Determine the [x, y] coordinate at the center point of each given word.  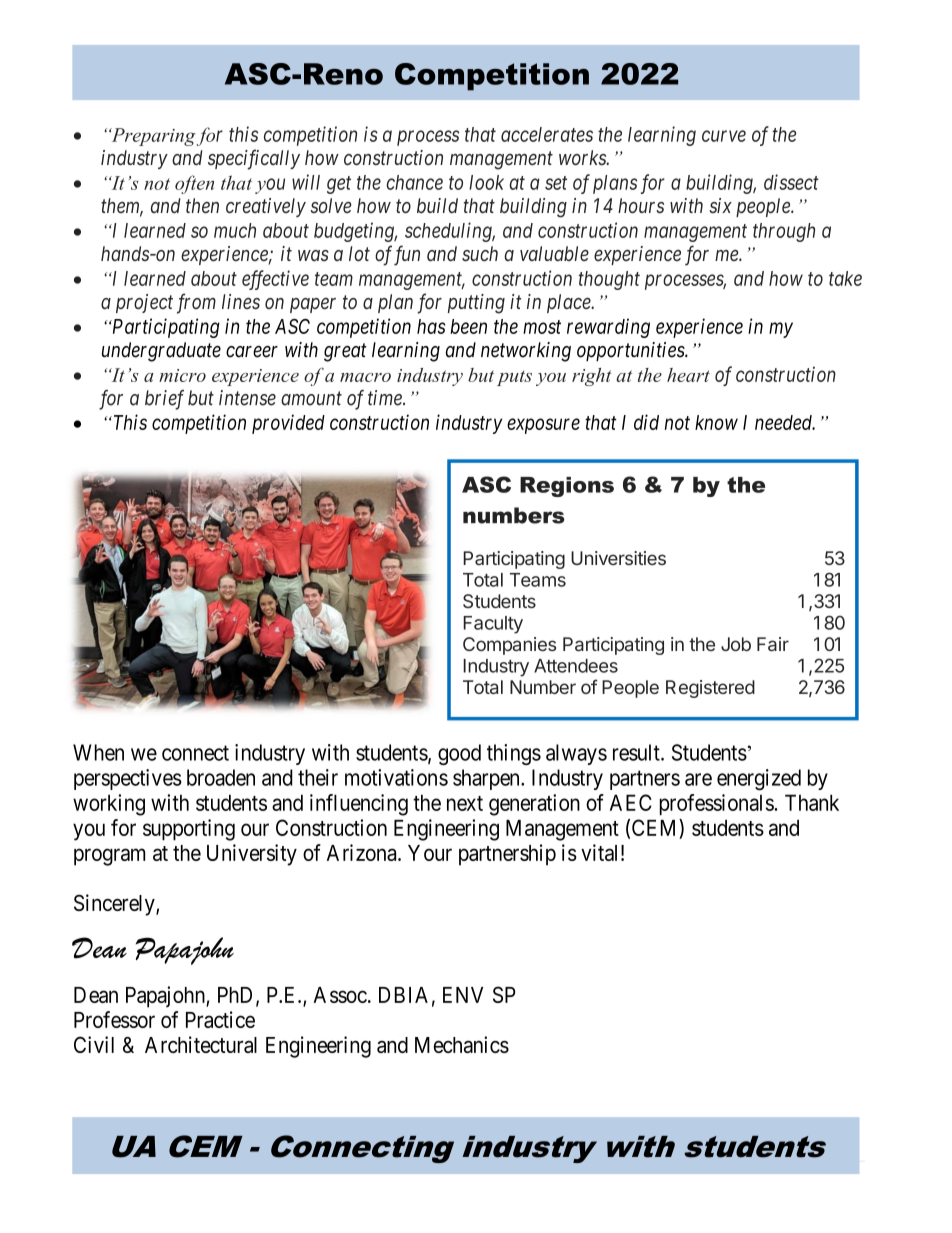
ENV [463, 995]
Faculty [493, 625]
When [98, 752]
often [194, 184]
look [486, 182]
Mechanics [462, 1044]
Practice [220, 1019]
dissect [791, 182]
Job [736, 644]
